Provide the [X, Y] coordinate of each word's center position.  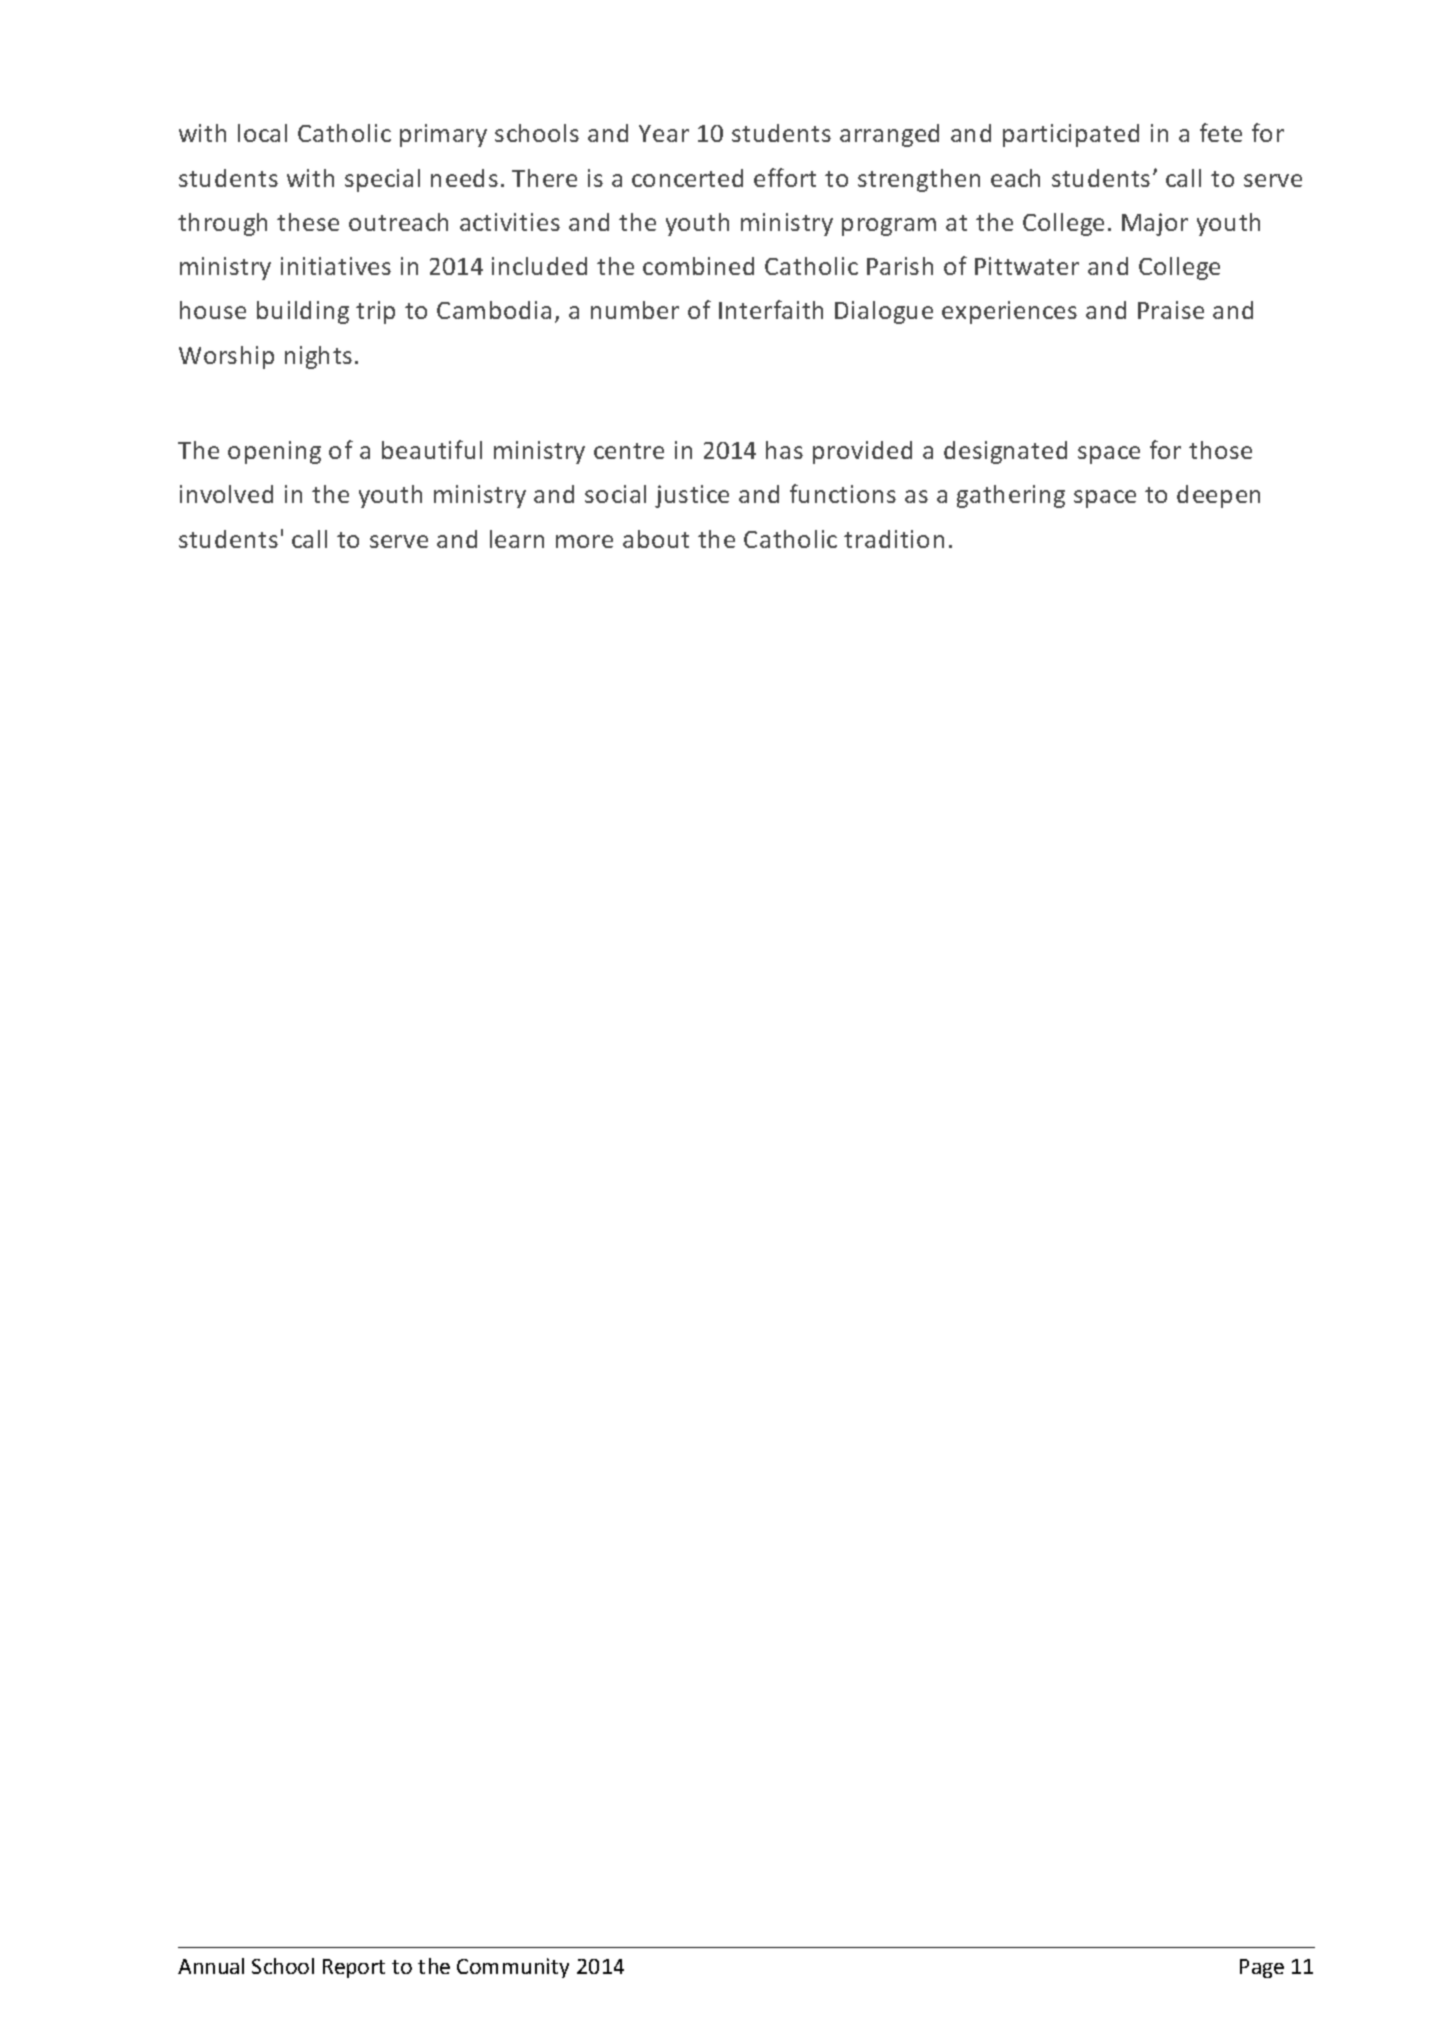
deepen [1218, 496]
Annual [211, 1966]
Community [513, 1968]
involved [226, 494]
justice [692, 496]
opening [274, 452]
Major [1155, 224]
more [584, 541]
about [656, 539]
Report [354, 1968]
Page [1262, 1968]
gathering [1011, 496]
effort [785, 177]
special [382, 180]
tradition [894, 539]
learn [517, 539]
